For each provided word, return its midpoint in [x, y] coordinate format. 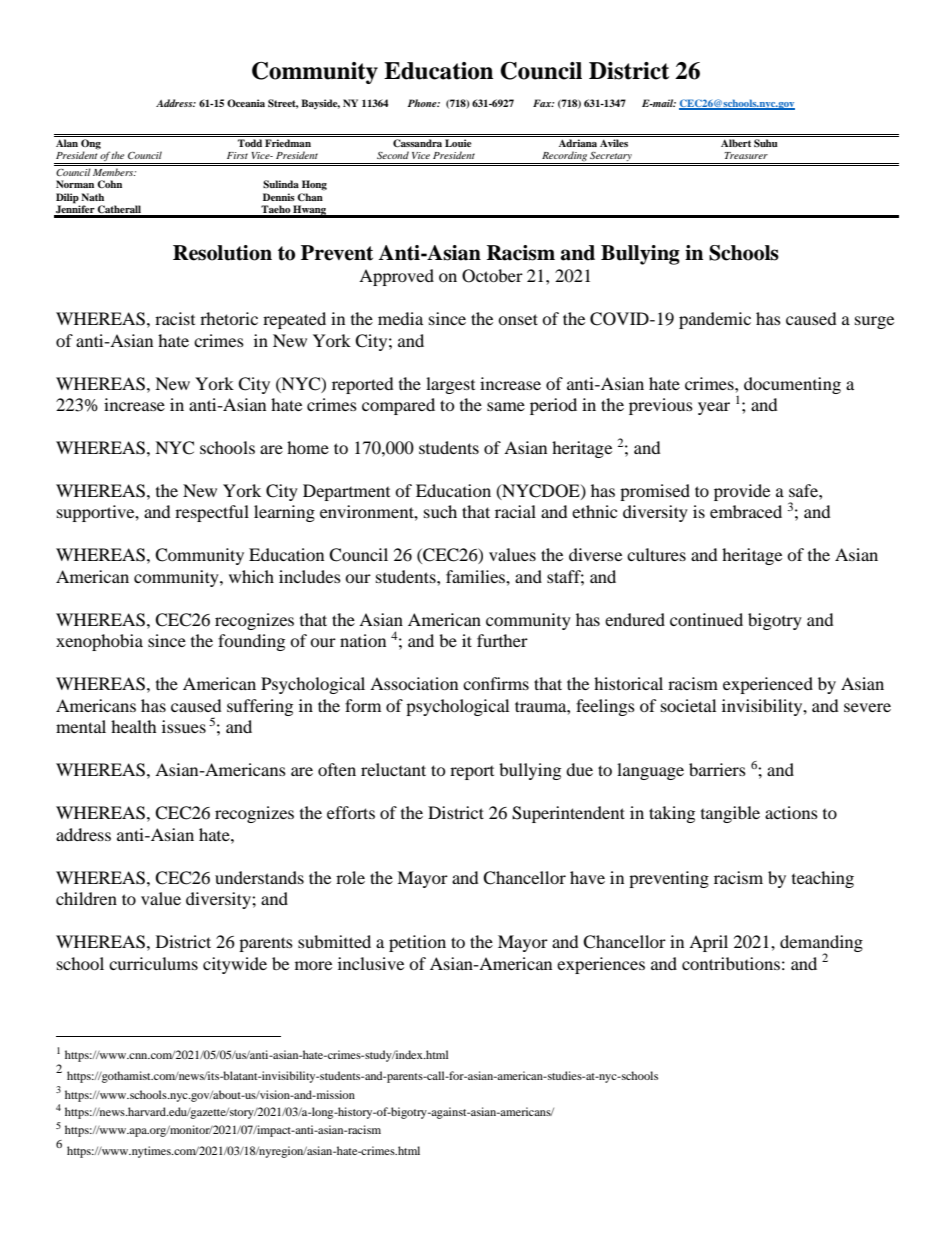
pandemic [715, 320]
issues [184, 726]
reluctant [393, 769]
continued [706, 619]
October [492, 276]
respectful [212, 513]
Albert [736, 143]
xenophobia [99, 642]
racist [175, 318]
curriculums [153, 963]
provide [742, 492]
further [502, 640]
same [506, 406]
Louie [458, 143]
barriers [717, 769]
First [237, 155]
